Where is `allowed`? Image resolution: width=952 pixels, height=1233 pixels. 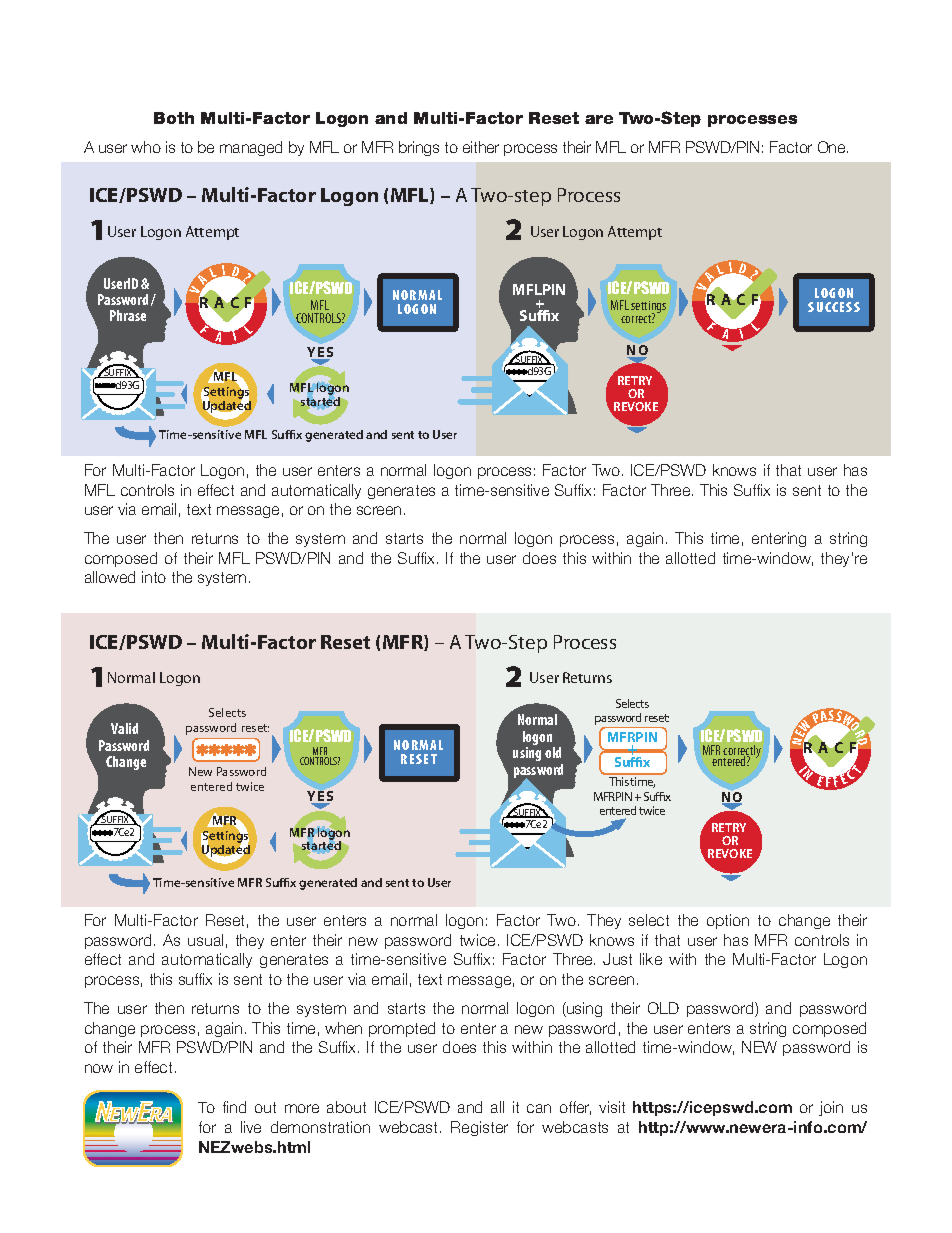
allowed is located at coordinates (110, 577).
